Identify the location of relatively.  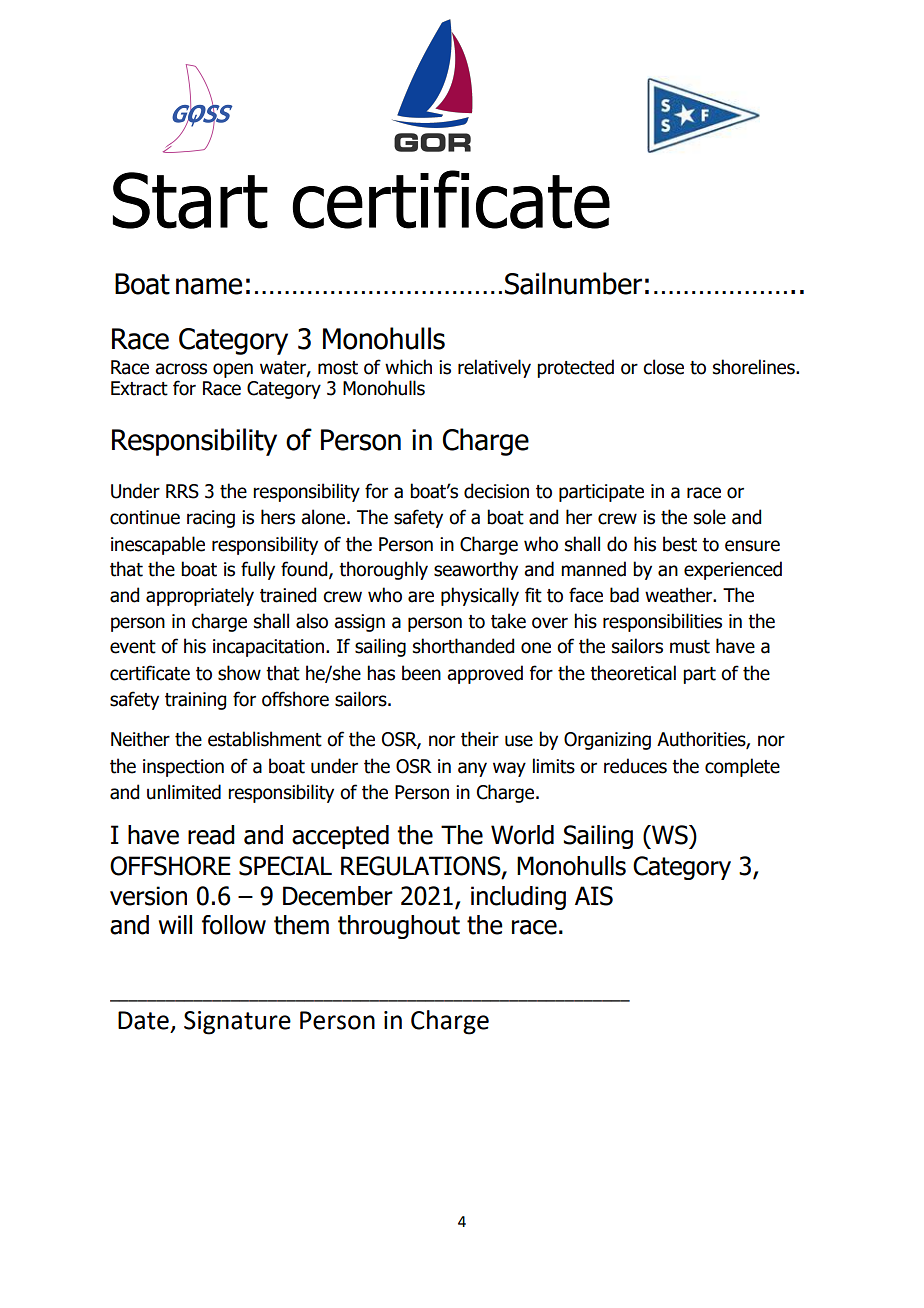
(494, 368).
